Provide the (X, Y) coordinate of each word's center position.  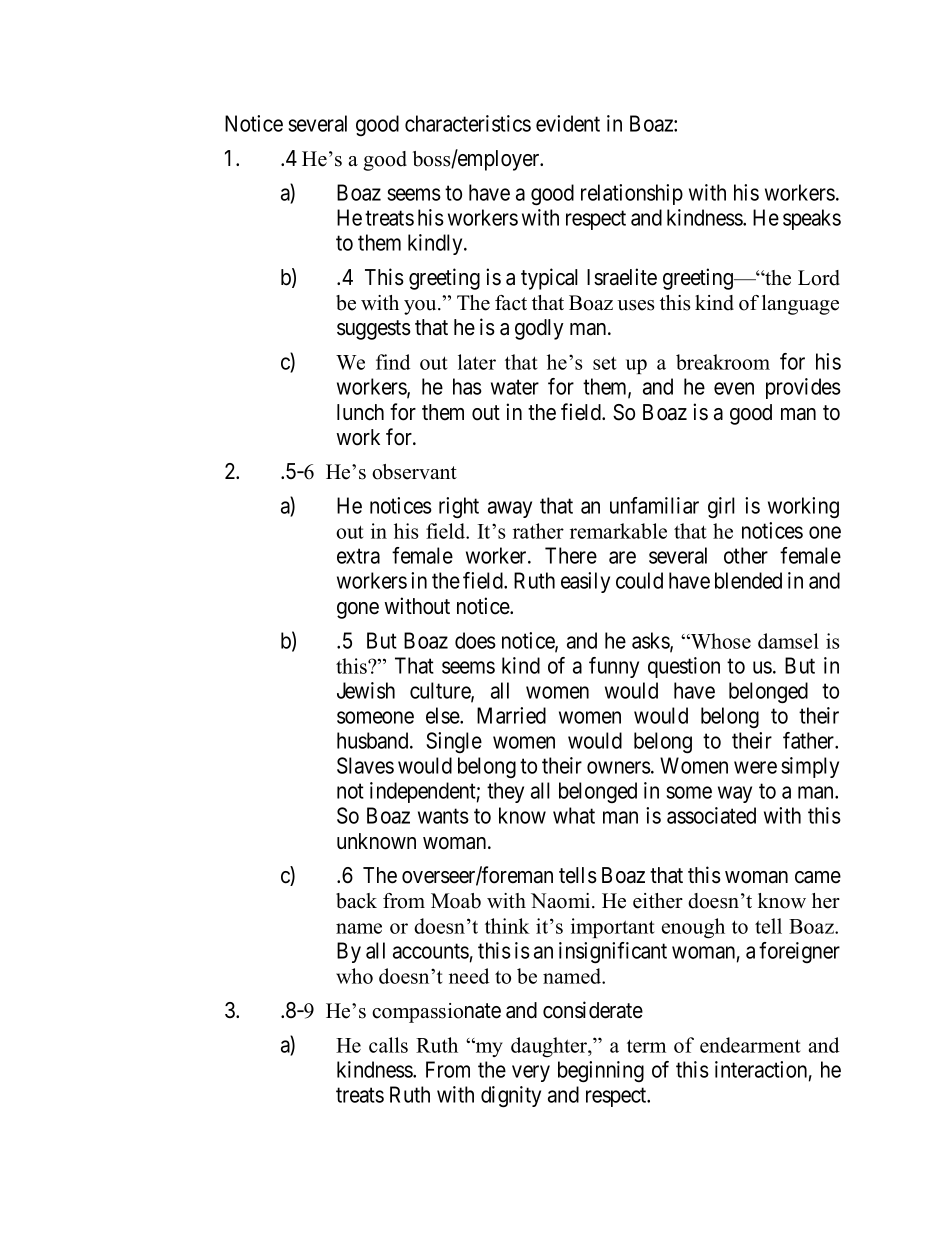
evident (568, 123)
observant (414, 472)
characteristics (468, 123)
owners (619, 767)
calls (388, 1045)
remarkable (618, 531)
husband (374, 740)
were (755, 767)
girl (721, 507)
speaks (812, 219)
